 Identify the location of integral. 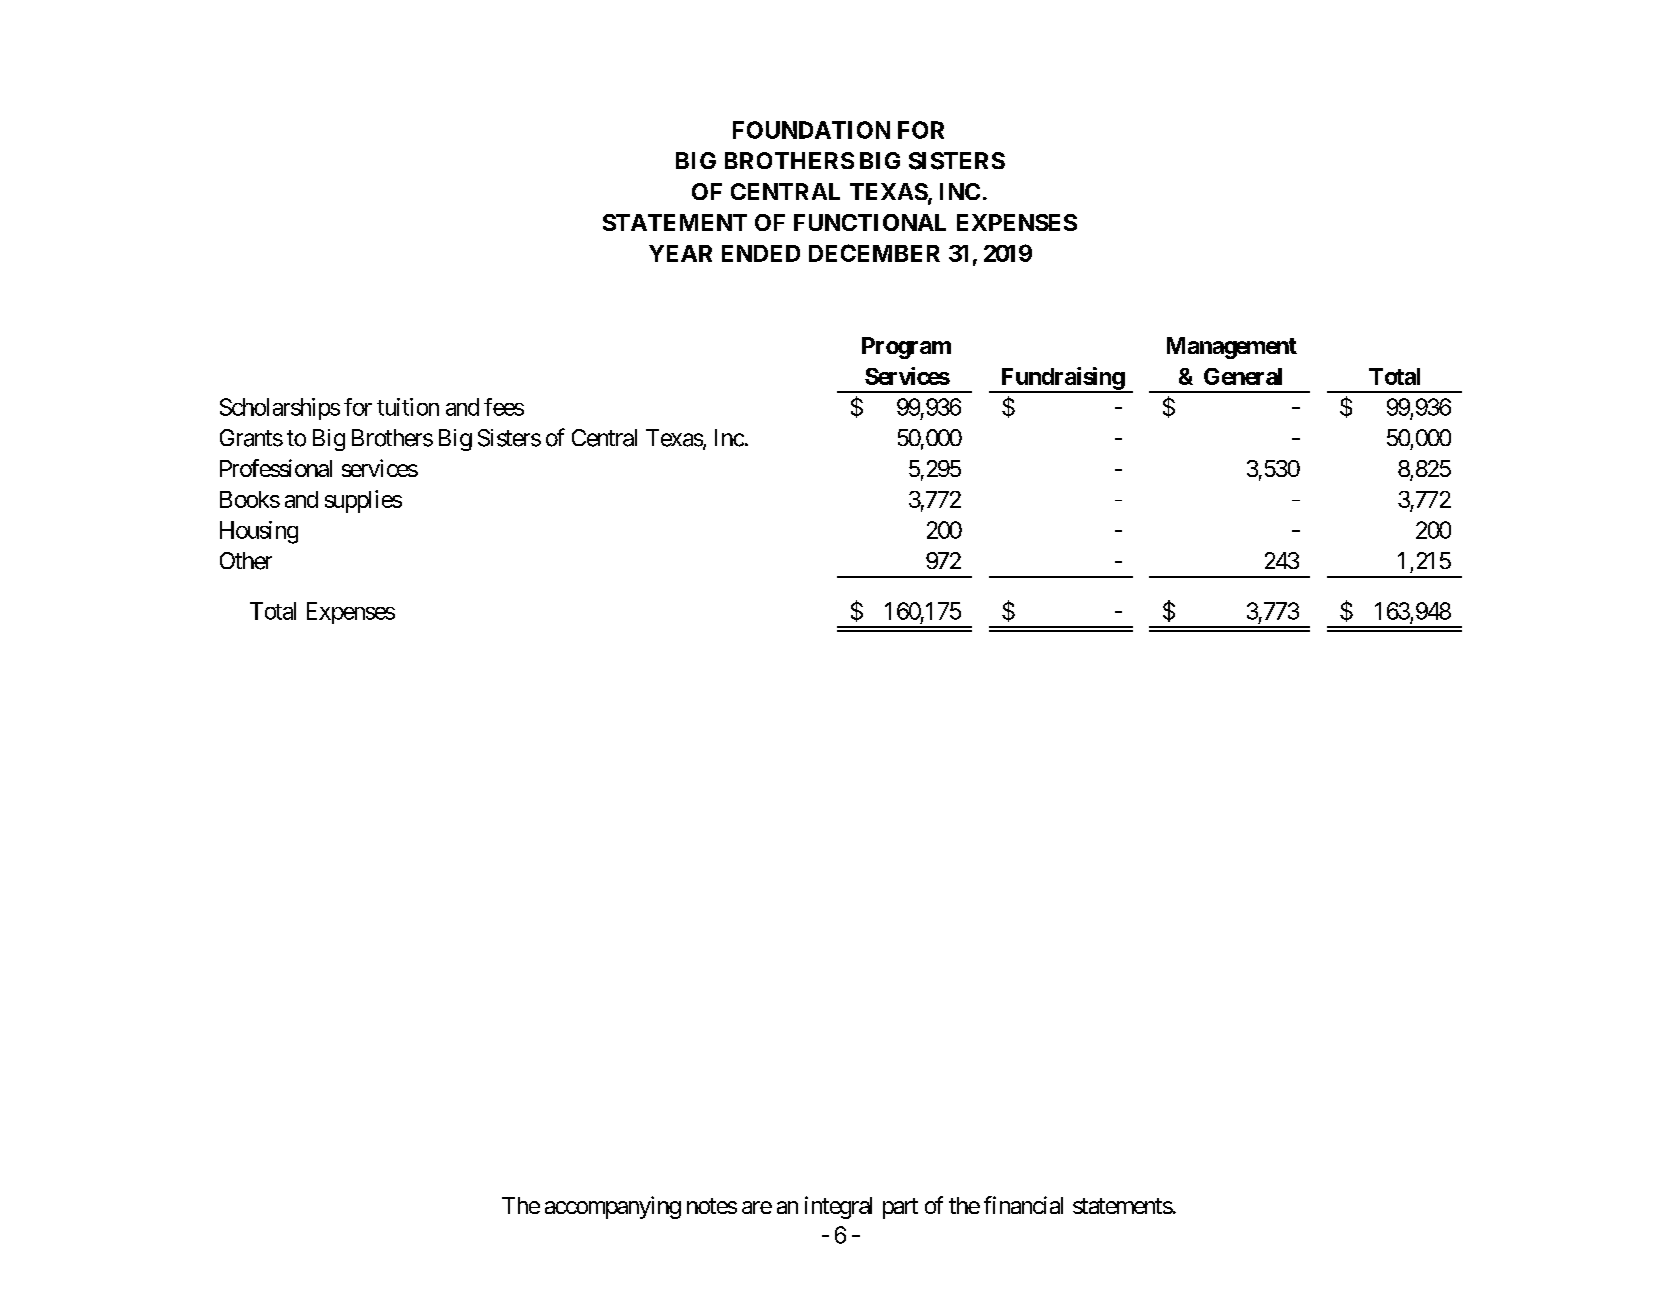
(838, 1207).
